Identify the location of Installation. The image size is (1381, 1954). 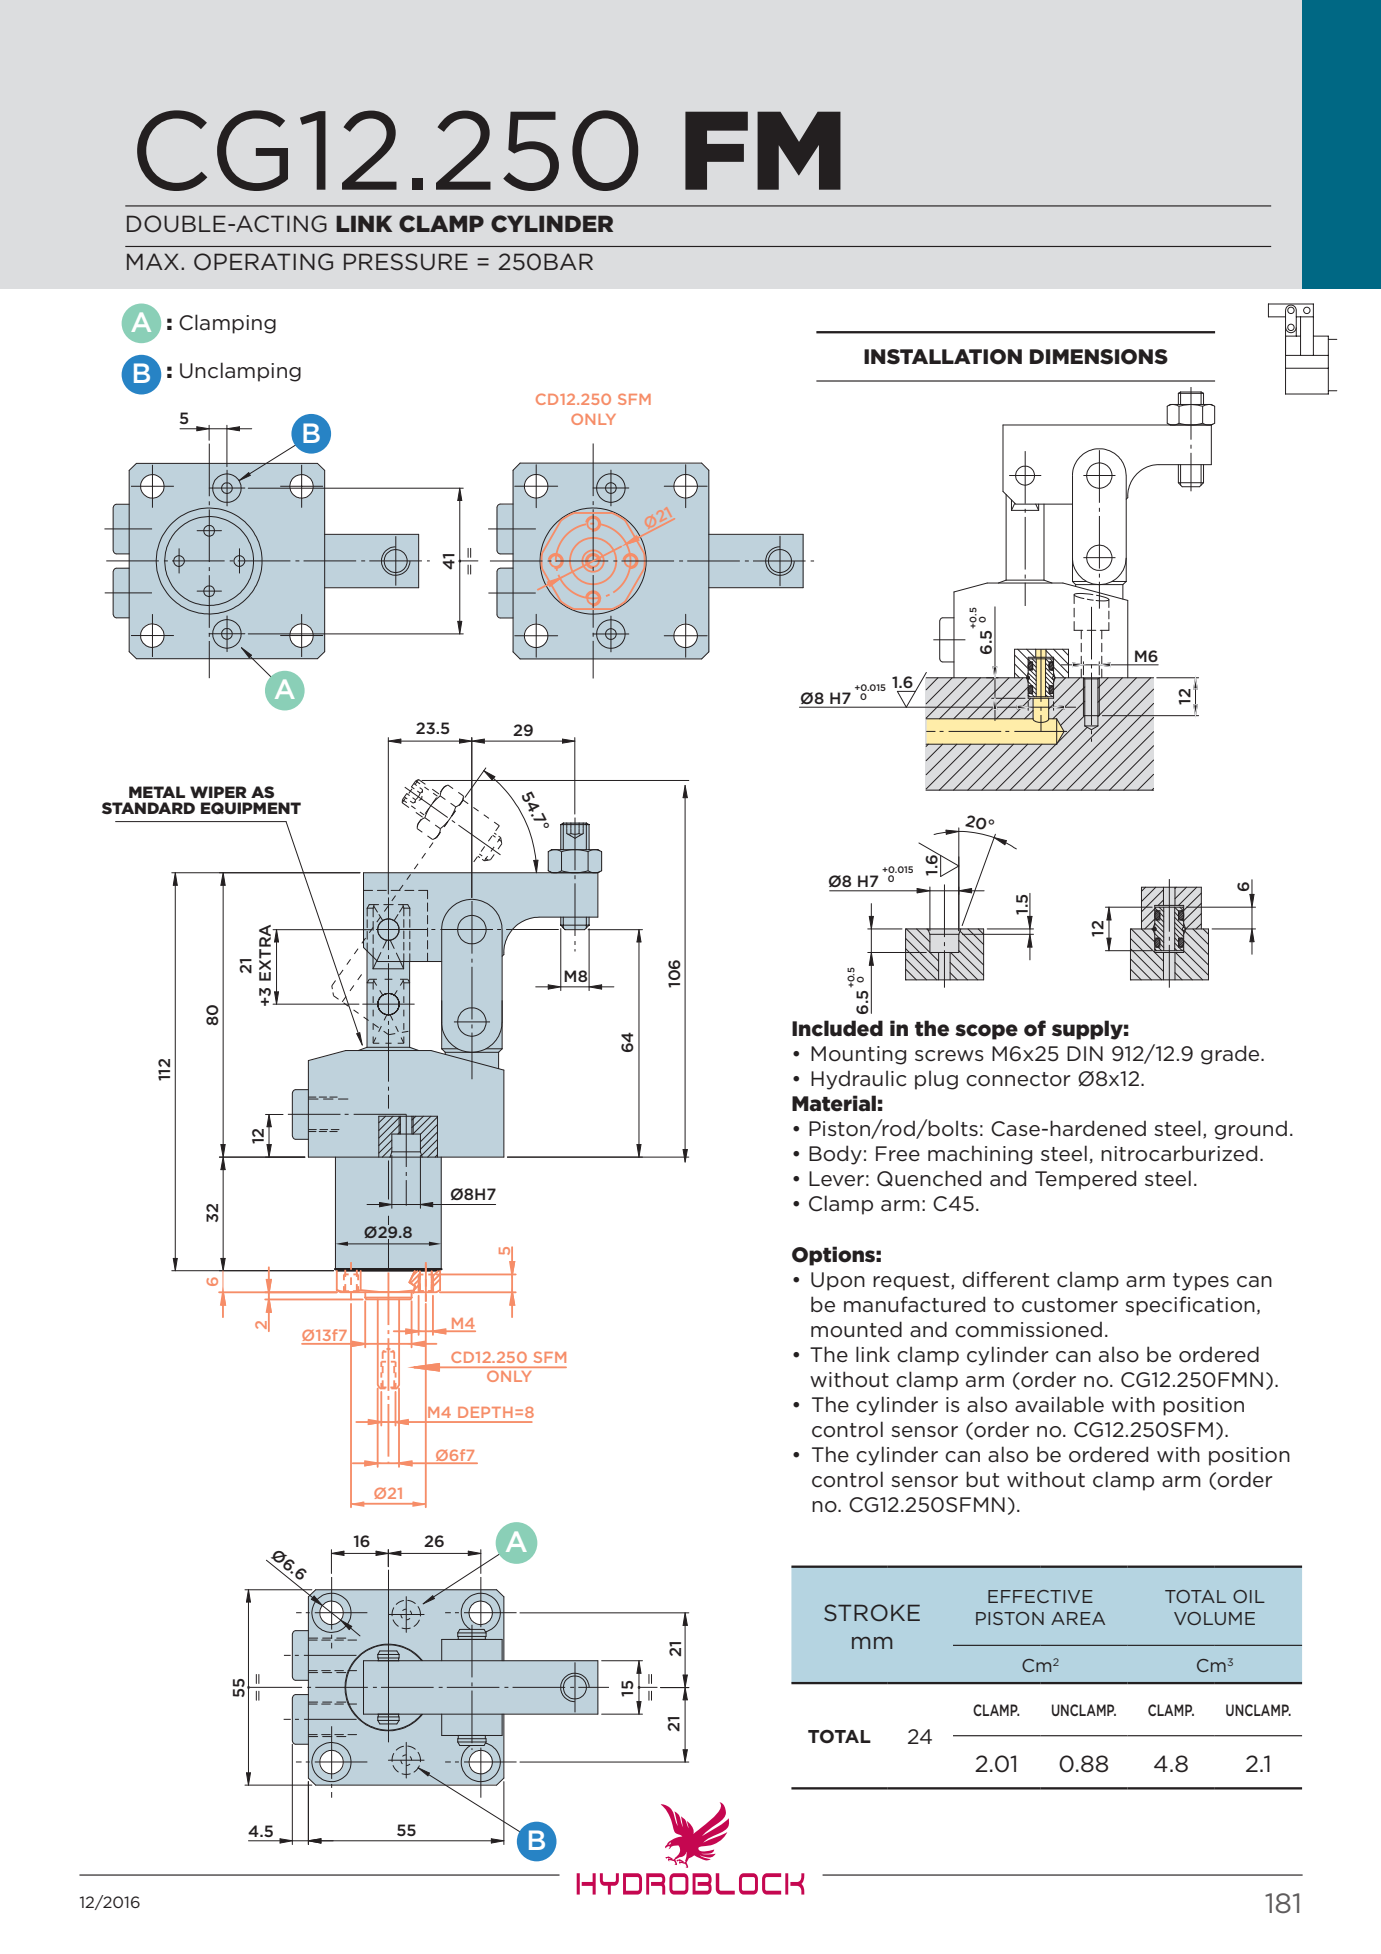
(943, 357).
